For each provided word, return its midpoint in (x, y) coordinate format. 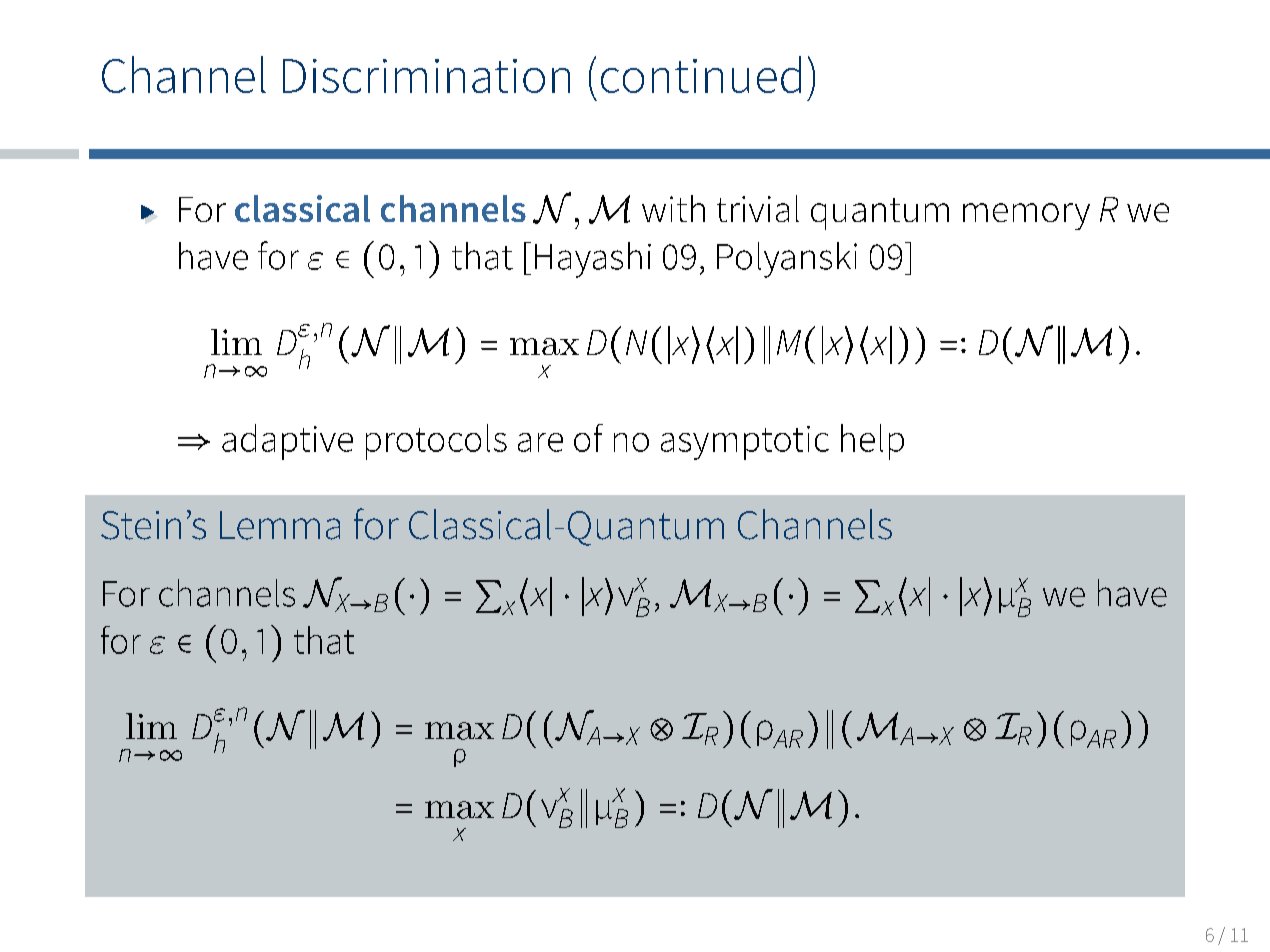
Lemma (280, 525)
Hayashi (593, 260)
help (872, 442)
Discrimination (426, 76)
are (540, 442)
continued (701, 74)
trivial (758, 208)
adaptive (287, 442)
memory (1026, 216)
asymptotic (745, 443)
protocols (436, 442)
